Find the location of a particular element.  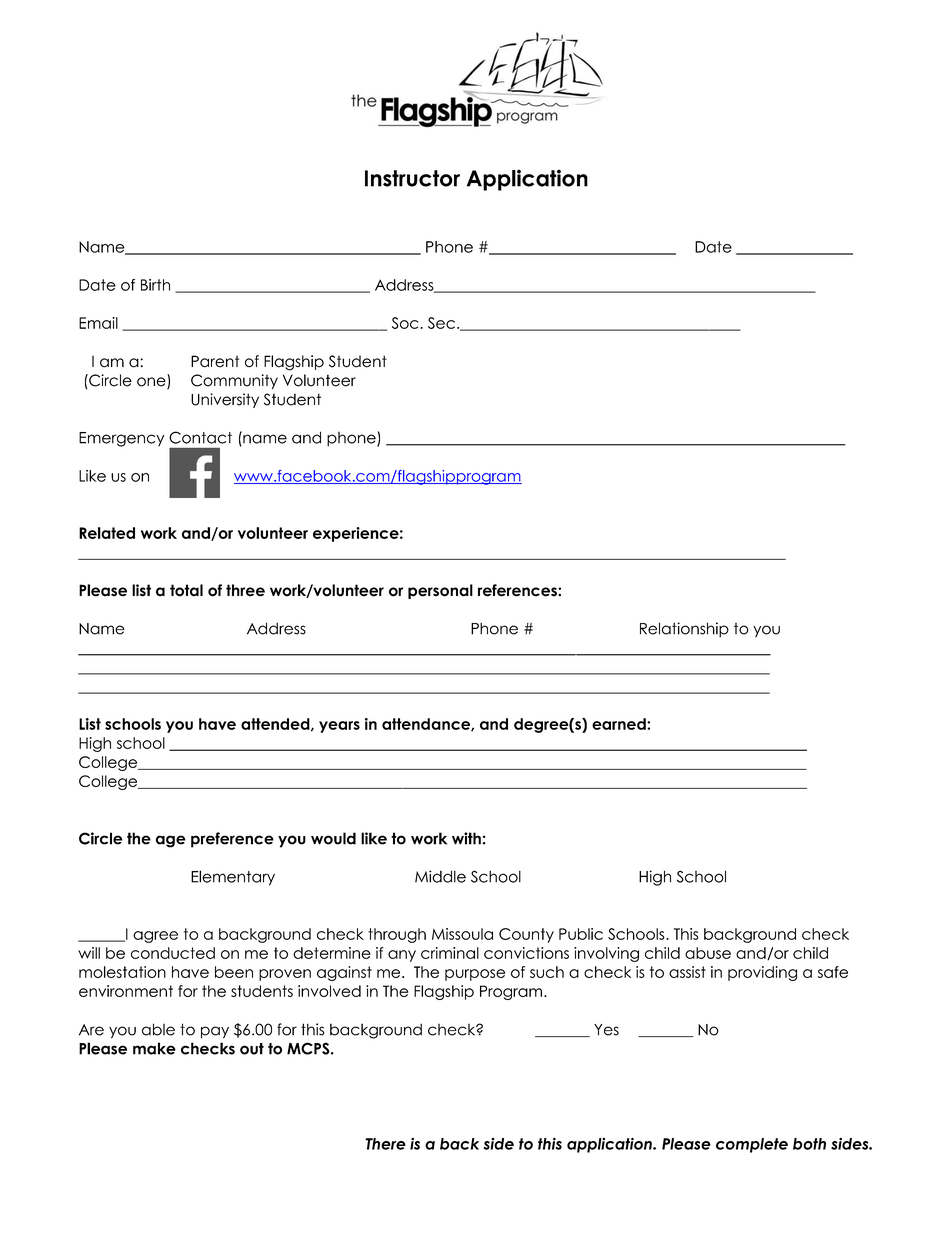

Birth is located at coordinates (155, 285).
